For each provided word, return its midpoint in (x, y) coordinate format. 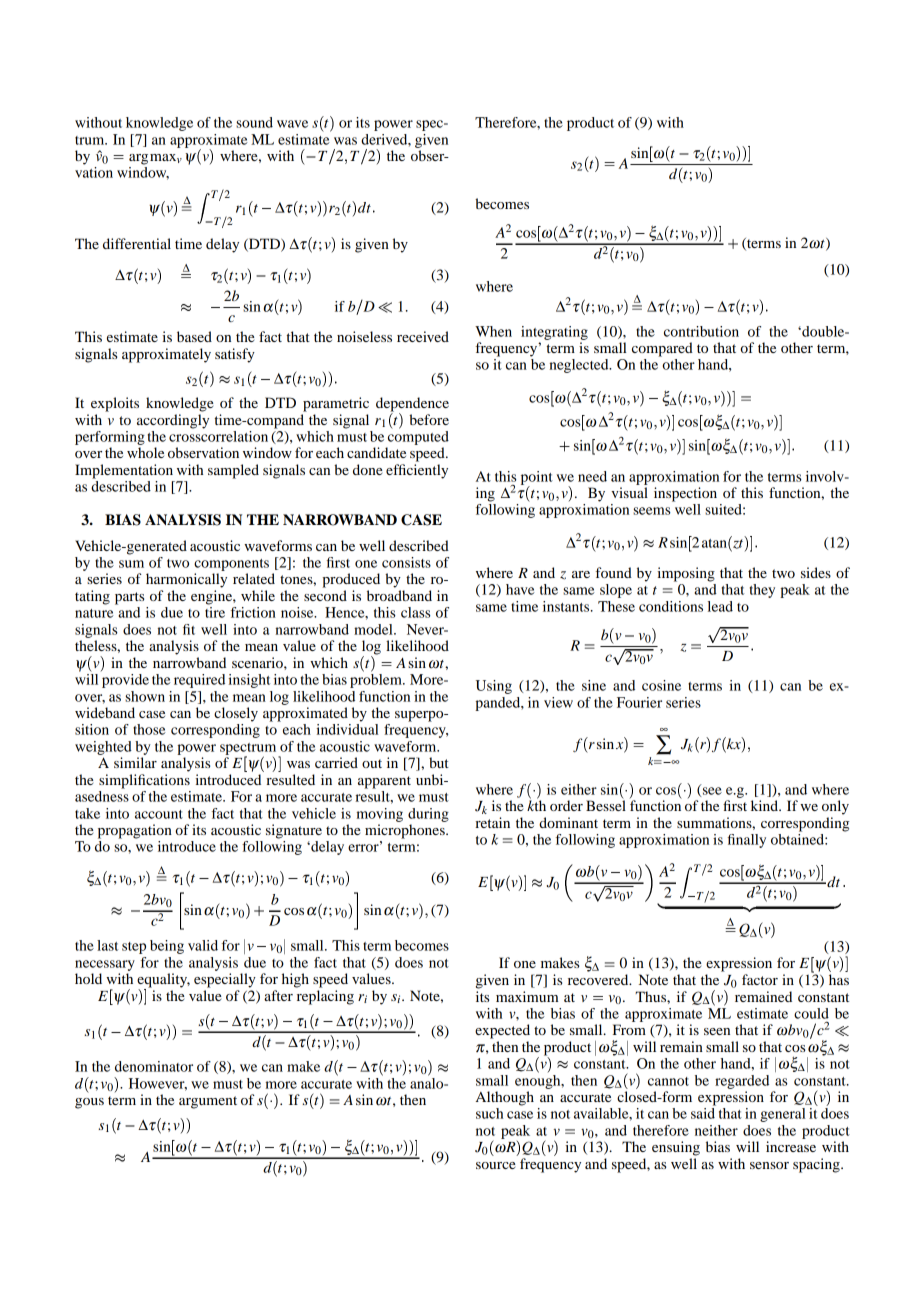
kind (766, 805)
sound (254, 122)
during (428, 815)
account (159, 814)
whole (145, 452)
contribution (701, 331)
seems (652, 511)
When (493, 331)
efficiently (417, 471)
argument (208, 1102)
